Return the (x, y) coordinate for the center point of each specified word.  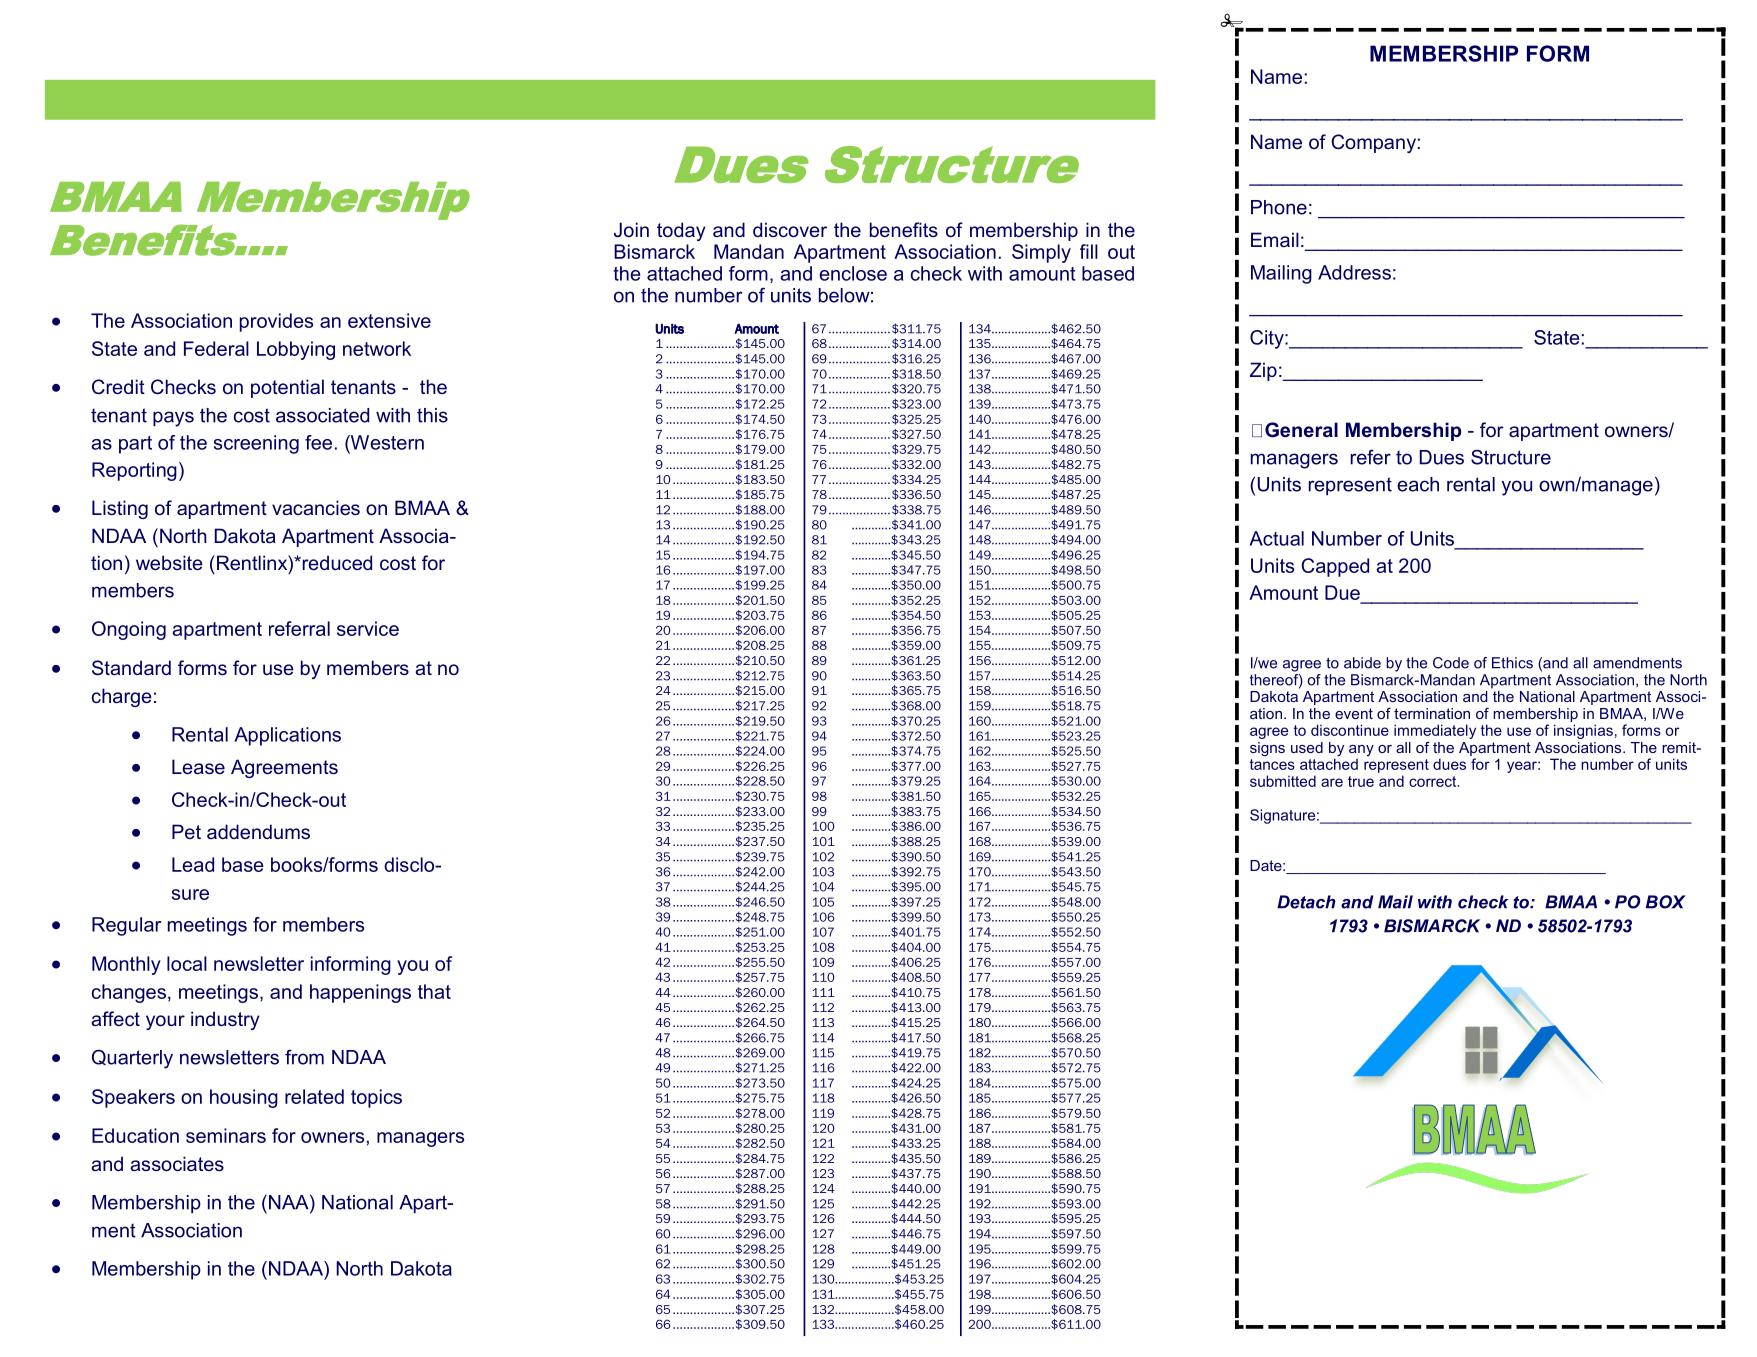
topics (376, 1098)
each (1418, 484)
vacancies (316, 507)
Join (631, 230)
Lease (198, 766)
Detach (1306, 902)
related (314, 1096)
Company (1373, 143)
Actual (1277, 538)
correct (1434, 781)
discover (790, 229)
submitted (1283, 781)
